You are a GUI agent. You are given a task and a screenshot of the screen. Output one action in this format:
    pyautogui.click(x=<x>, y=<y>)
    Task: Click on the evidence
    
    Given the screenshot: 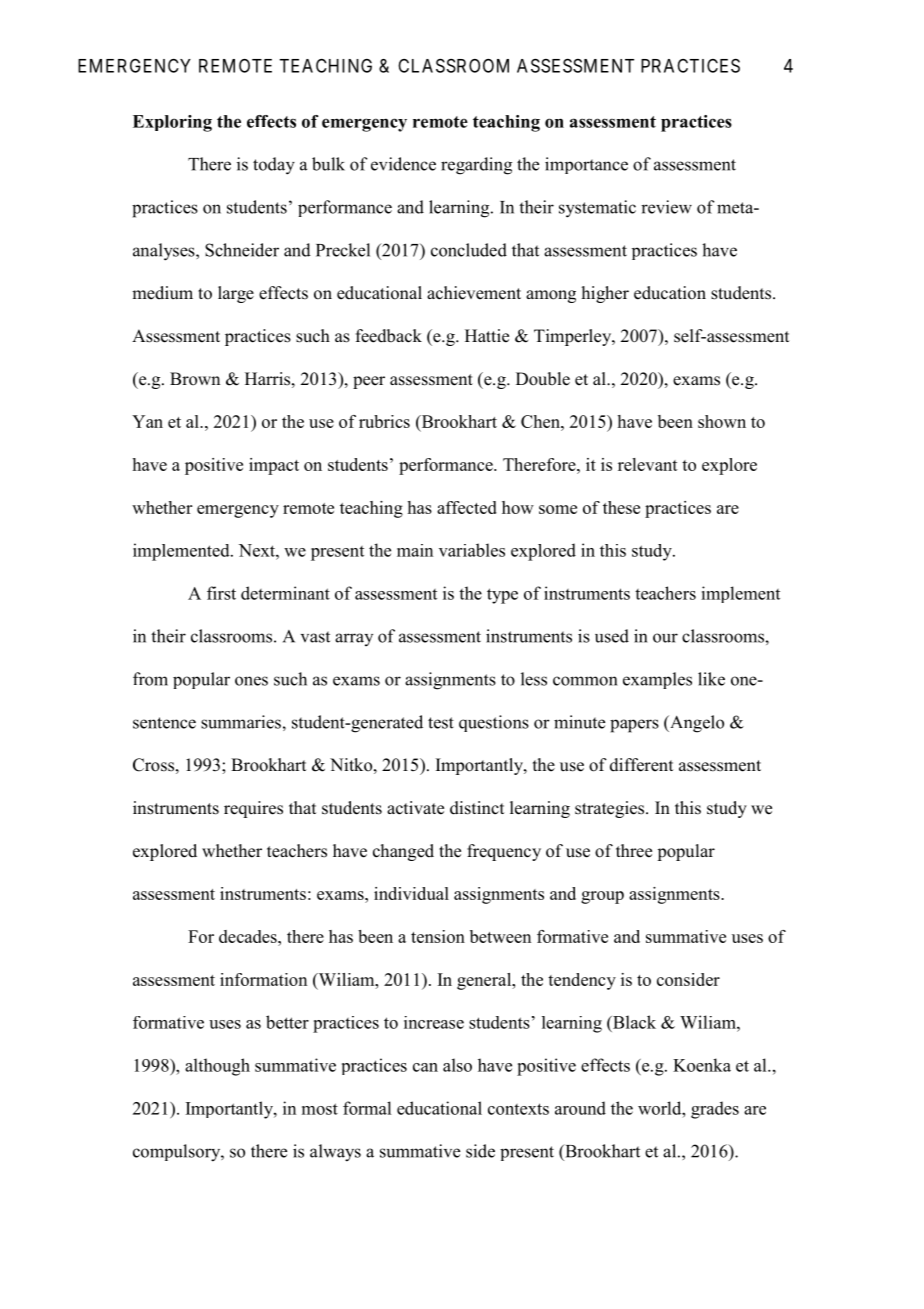 What is the action you would take?
    pyautogui.click(x=403, y=164)
